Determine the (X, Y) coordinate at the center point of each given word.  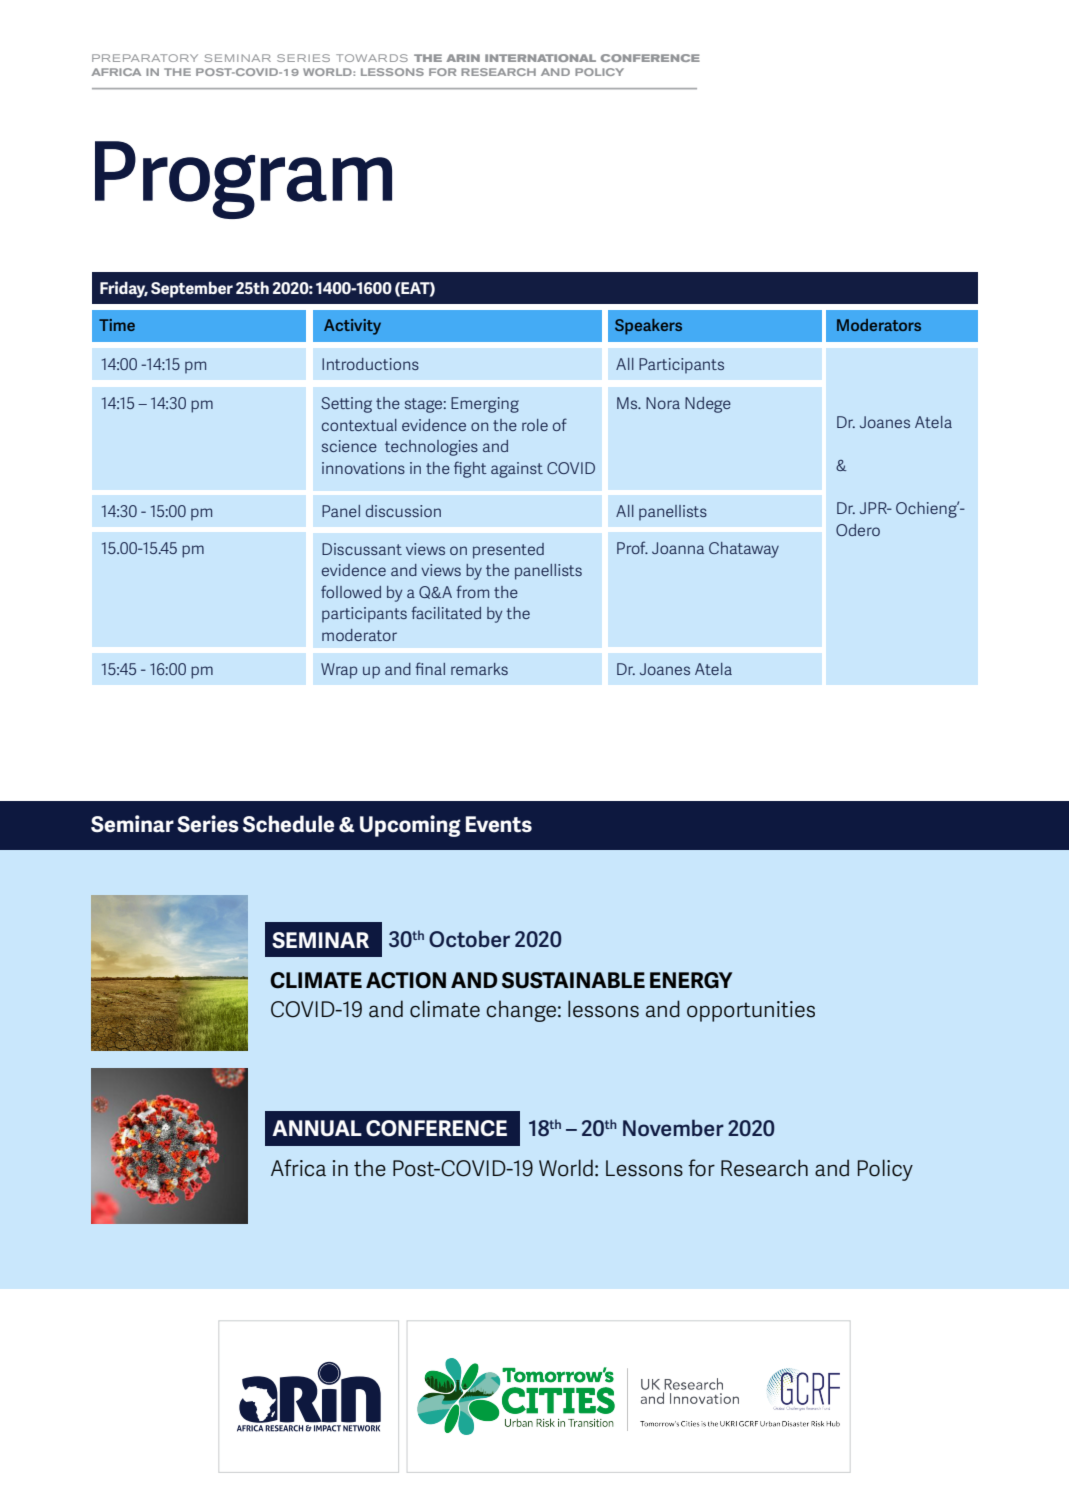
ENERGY (691, 980)
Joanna (678, 548)
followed (351, 591)
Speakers (648, 327)
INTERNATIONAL (540, 58)
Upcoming (410, 826)
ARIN (463, 58)
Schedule (288, 824)
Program (243, 180)
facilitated (446, 612)
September (192, 289)
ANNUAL (317, 1128)
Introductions (370, 364)
